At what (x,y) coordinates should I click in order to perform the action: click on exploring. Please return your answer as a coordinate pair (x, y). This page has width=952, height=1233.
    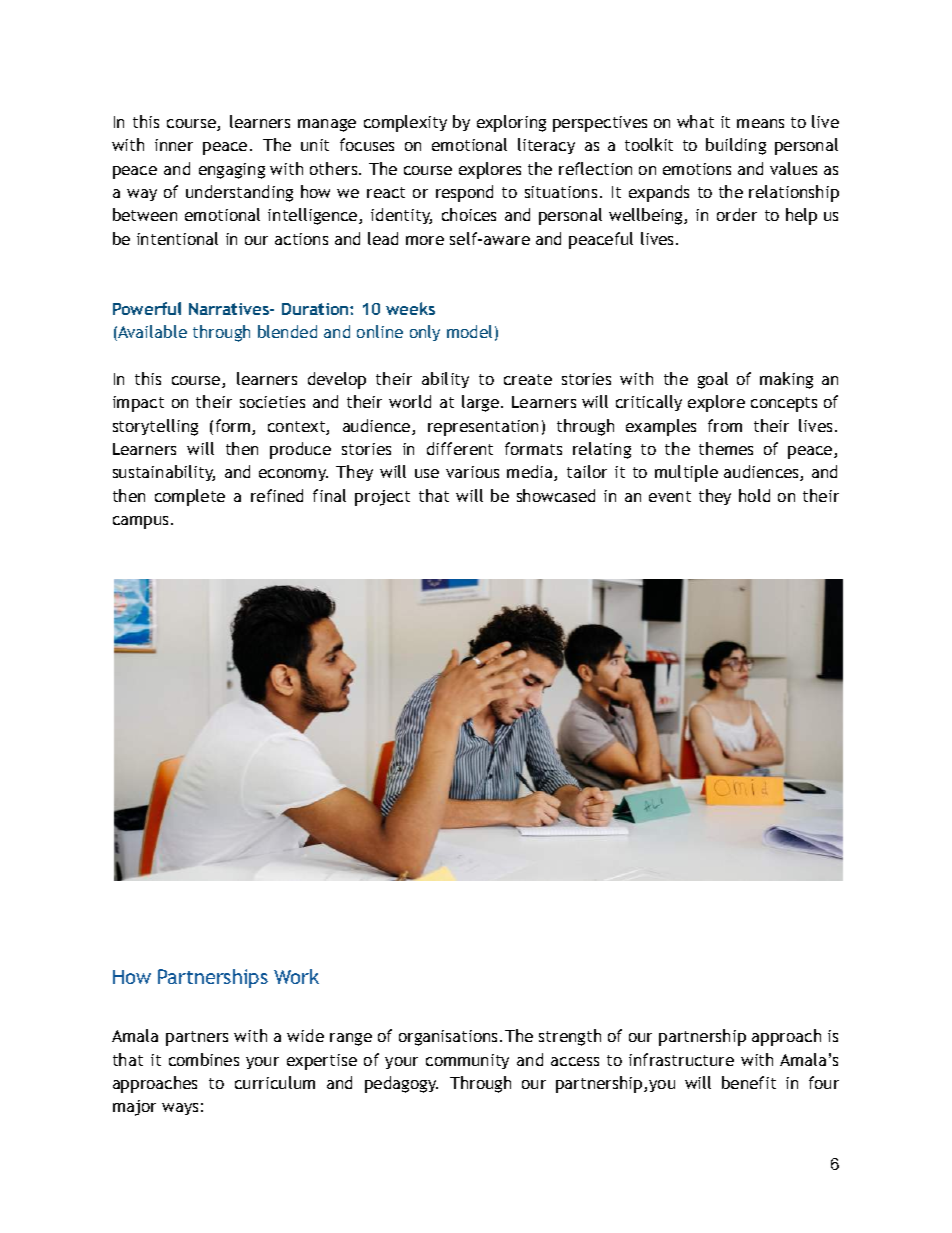
    Looking at the image, I should click on (511, 123).
